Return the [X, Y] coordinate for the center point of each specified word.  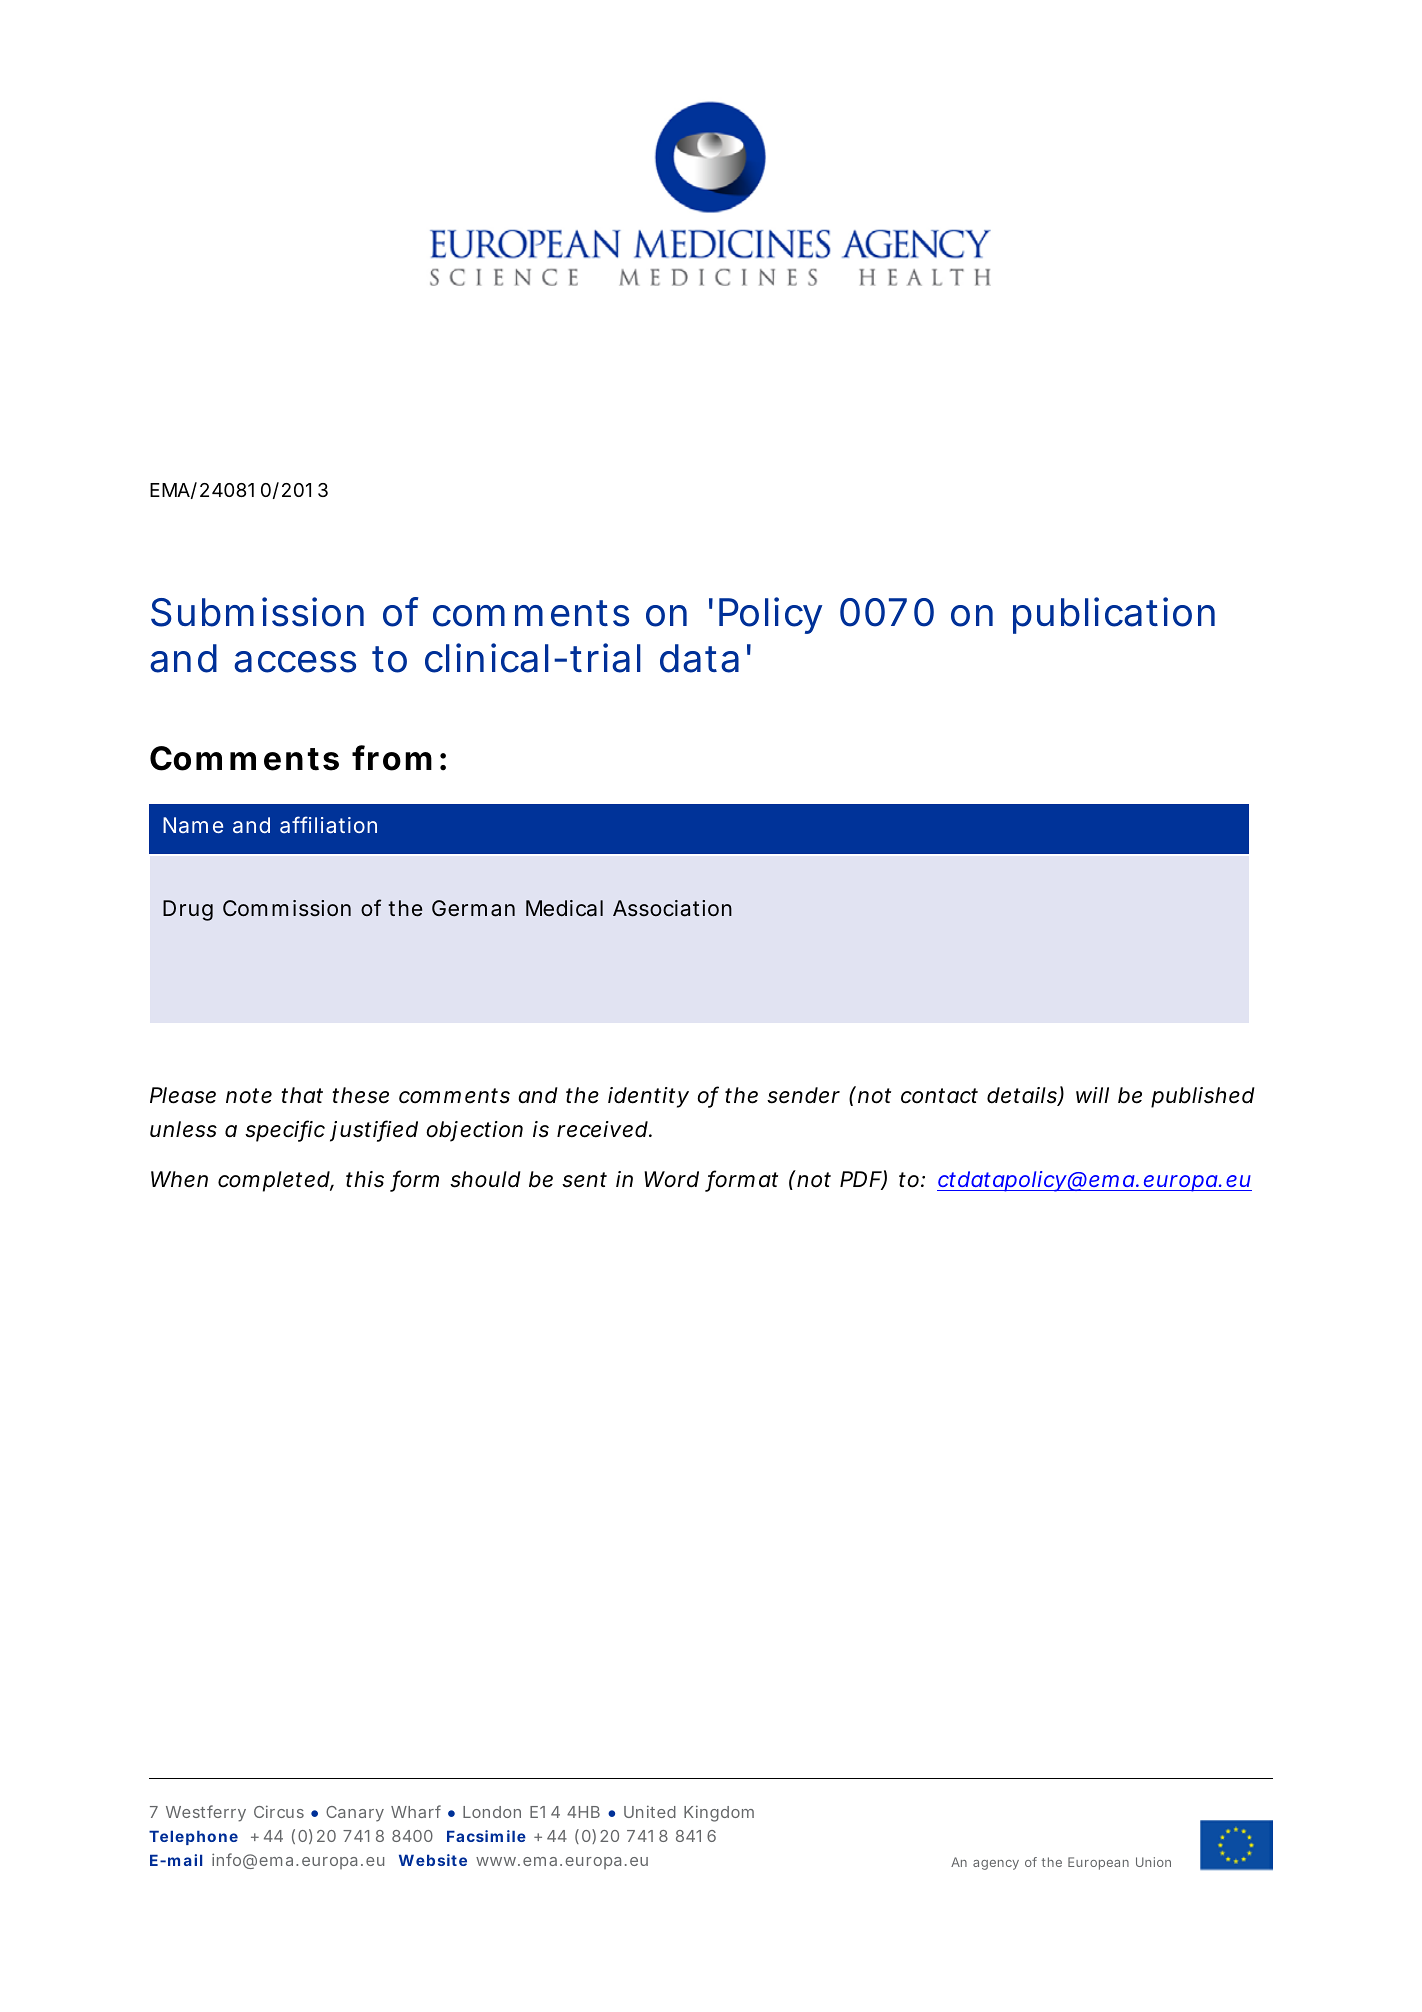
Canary [355, 1814]
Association [672, 908]
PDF [860, 1179]
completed [274, 1181]
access [295, 662]
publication [1114, 615]
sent [584, 1180]
